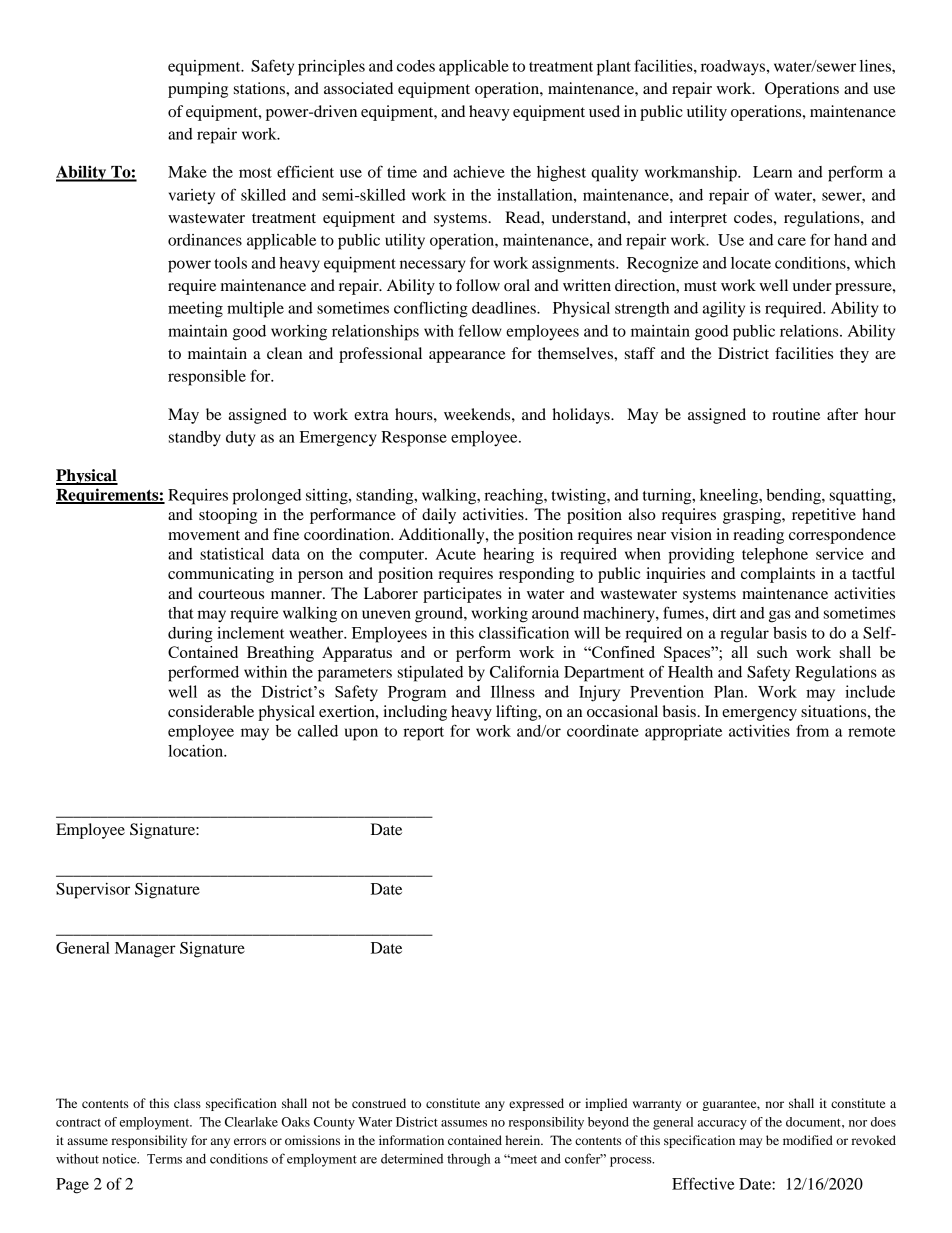 This page has height=1233, width=952. What do you see at coordinates (207, 378) in the page?
I see `responsible` at bounding box center [207, 378].
